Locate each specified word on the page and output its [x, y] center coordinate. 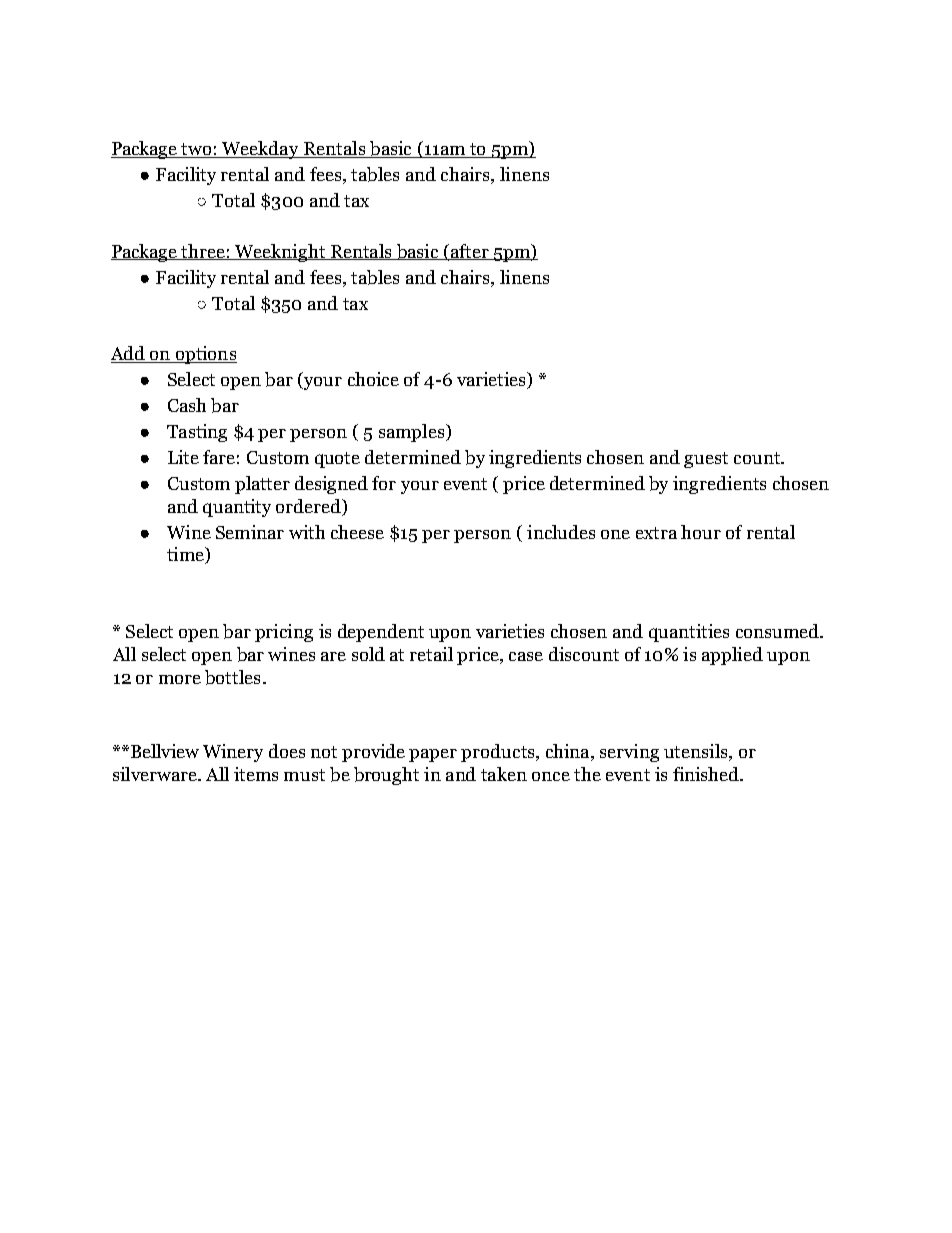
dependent [381, 633]
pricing [284, 633]
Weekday [261, 150]
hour [701, 532]
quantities [689, 633]
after [470, 252]
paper [433, 755]
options [205, 355]
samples [413, 433]
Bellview [163, 751]
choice [373, 379]
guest [706, 460]
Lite [183, 457]
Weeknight [280, 253]
